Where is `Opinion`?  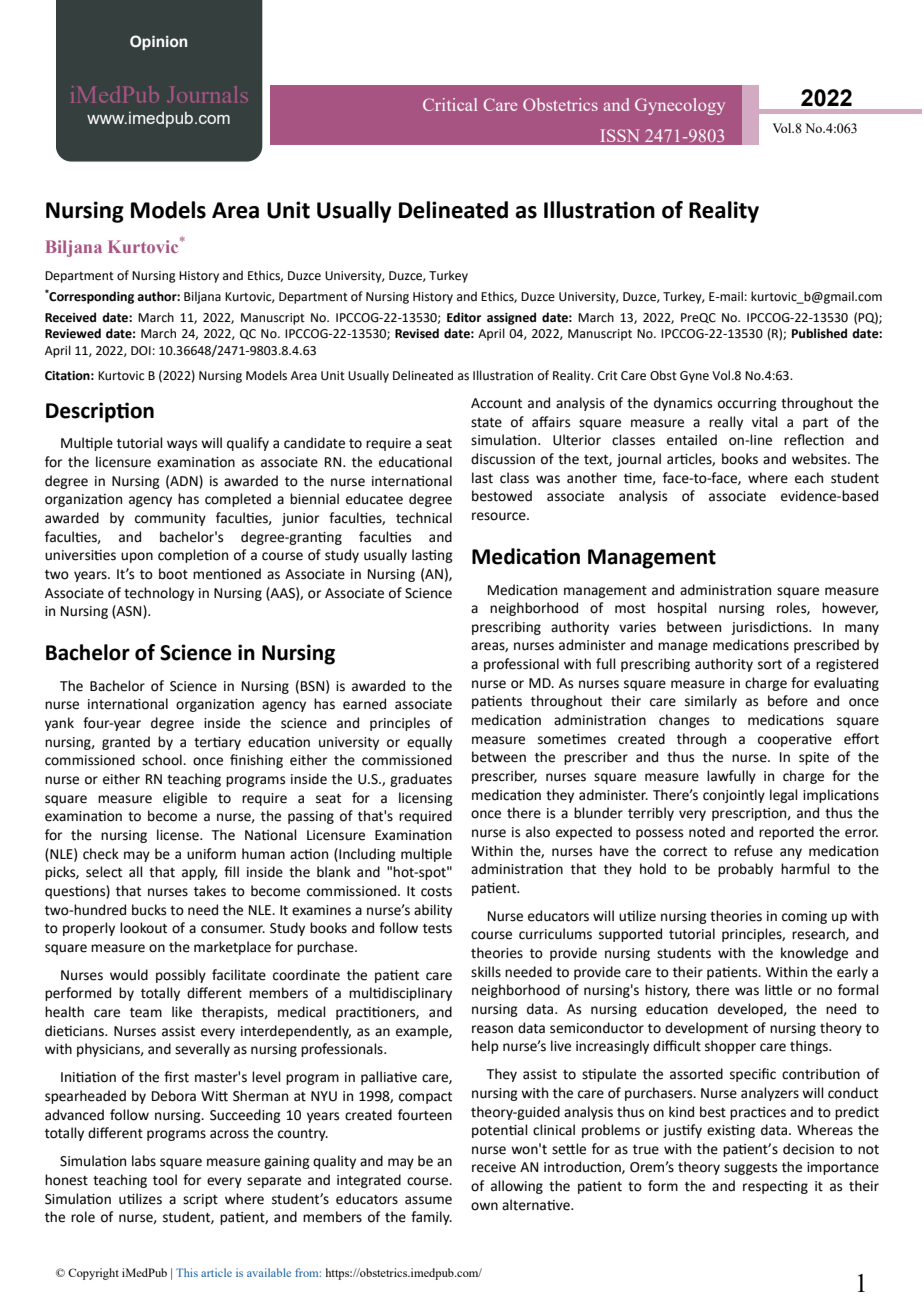 Opinion is located at coordinates (158, 42).
